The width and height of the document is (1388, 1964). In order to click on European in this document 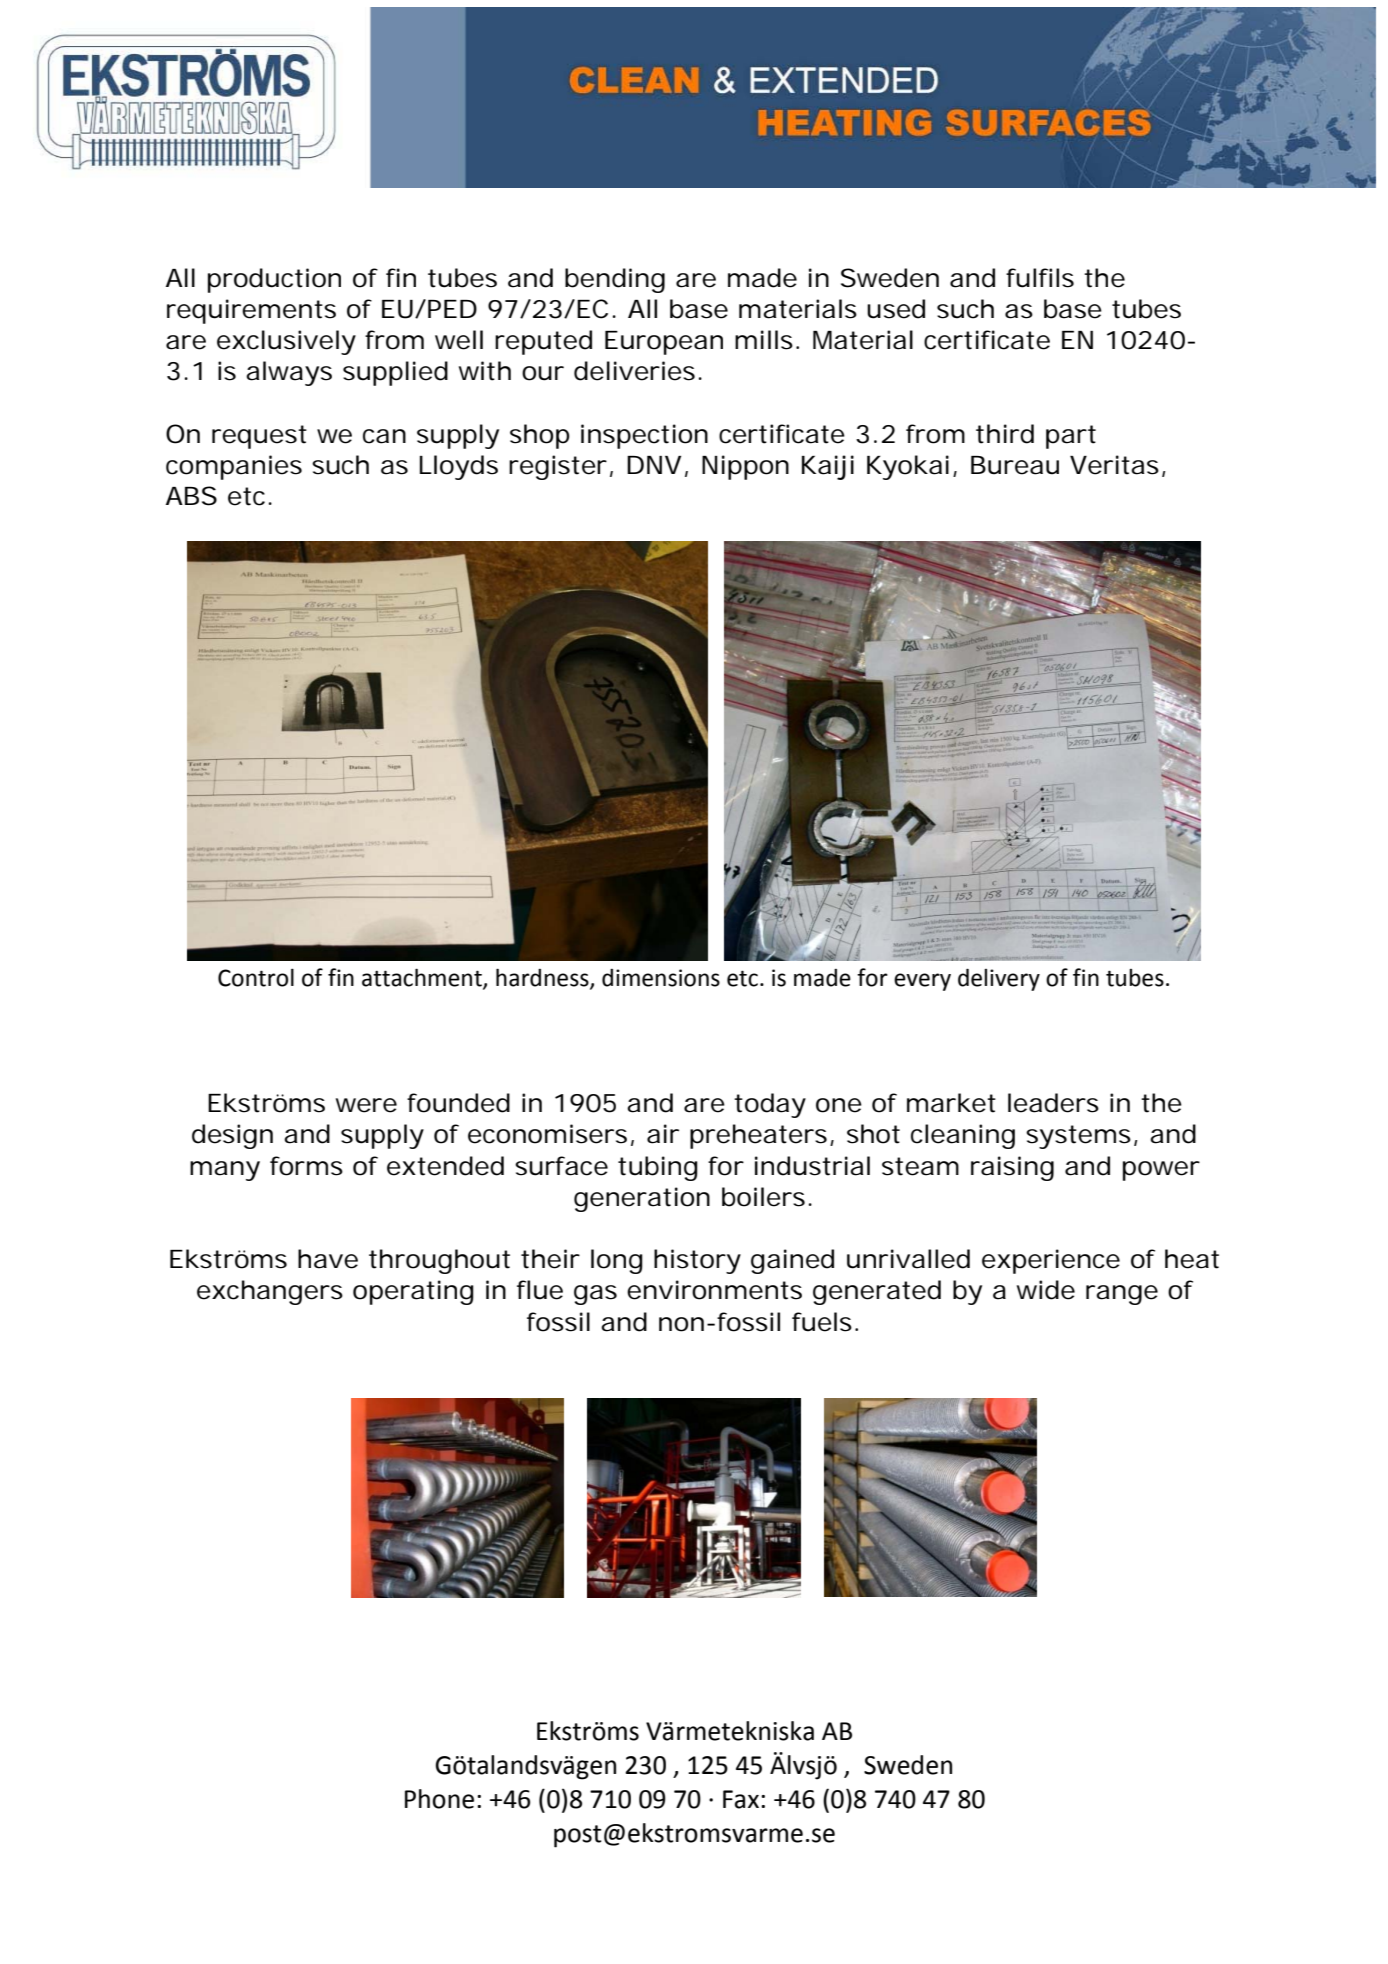, I will do `click(664, 343)`.
